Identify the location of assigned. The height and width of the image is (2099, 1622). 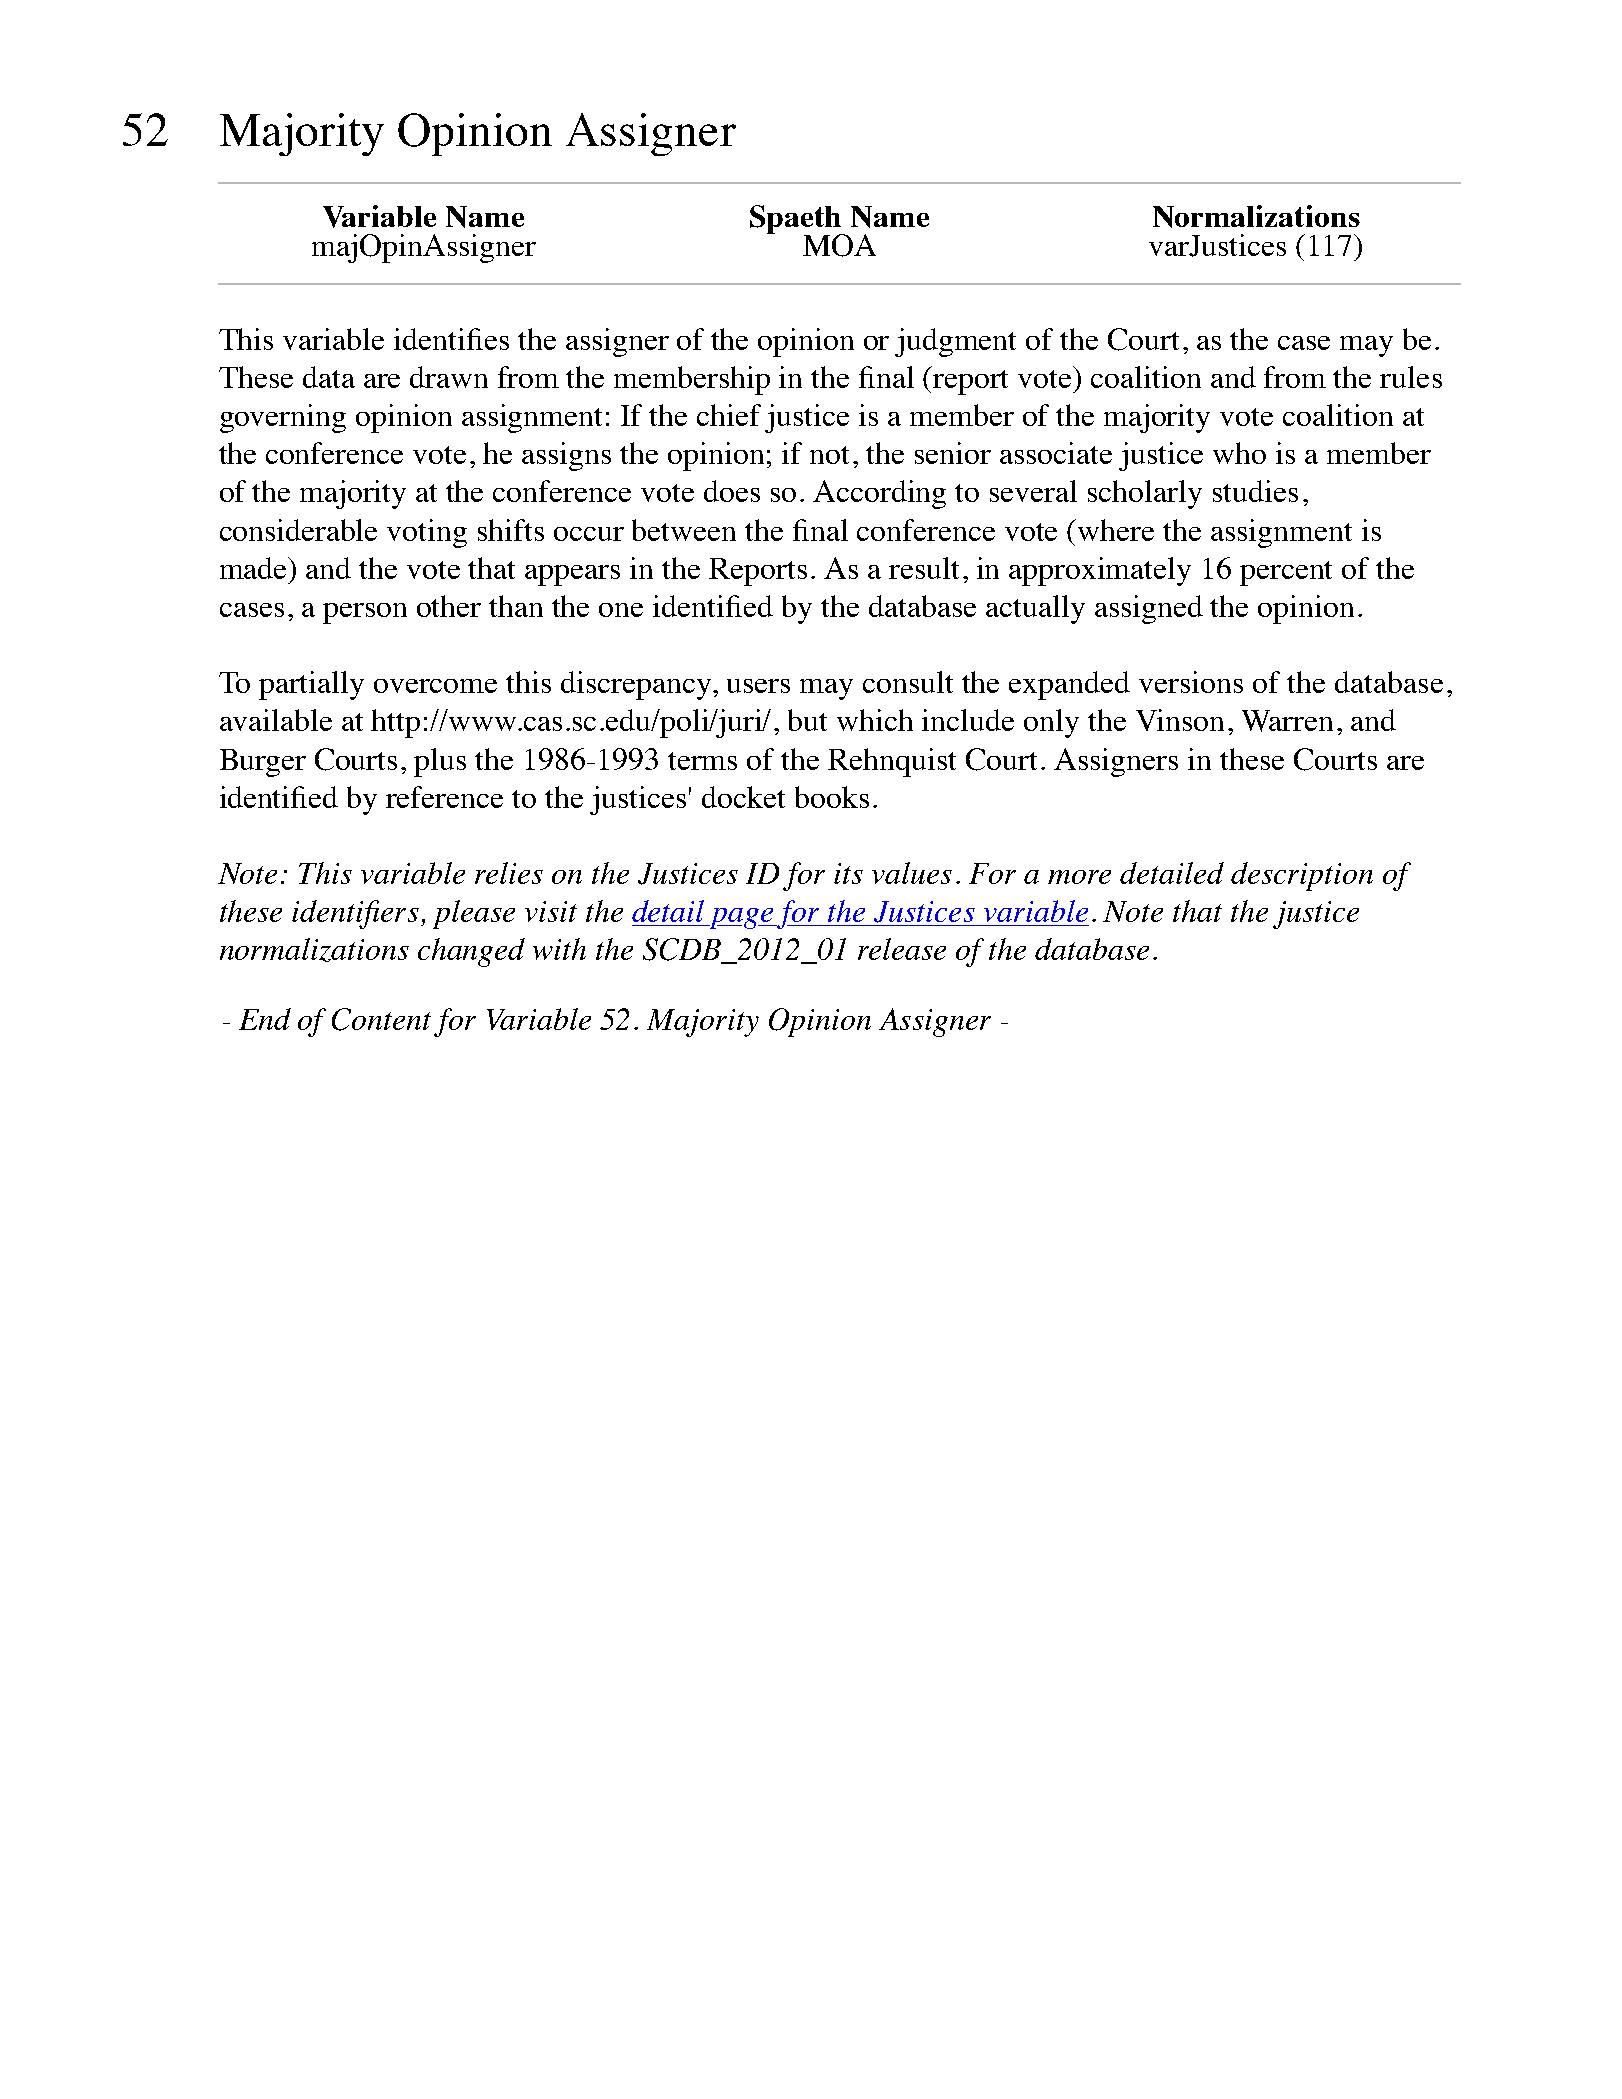
(1149, 609).
